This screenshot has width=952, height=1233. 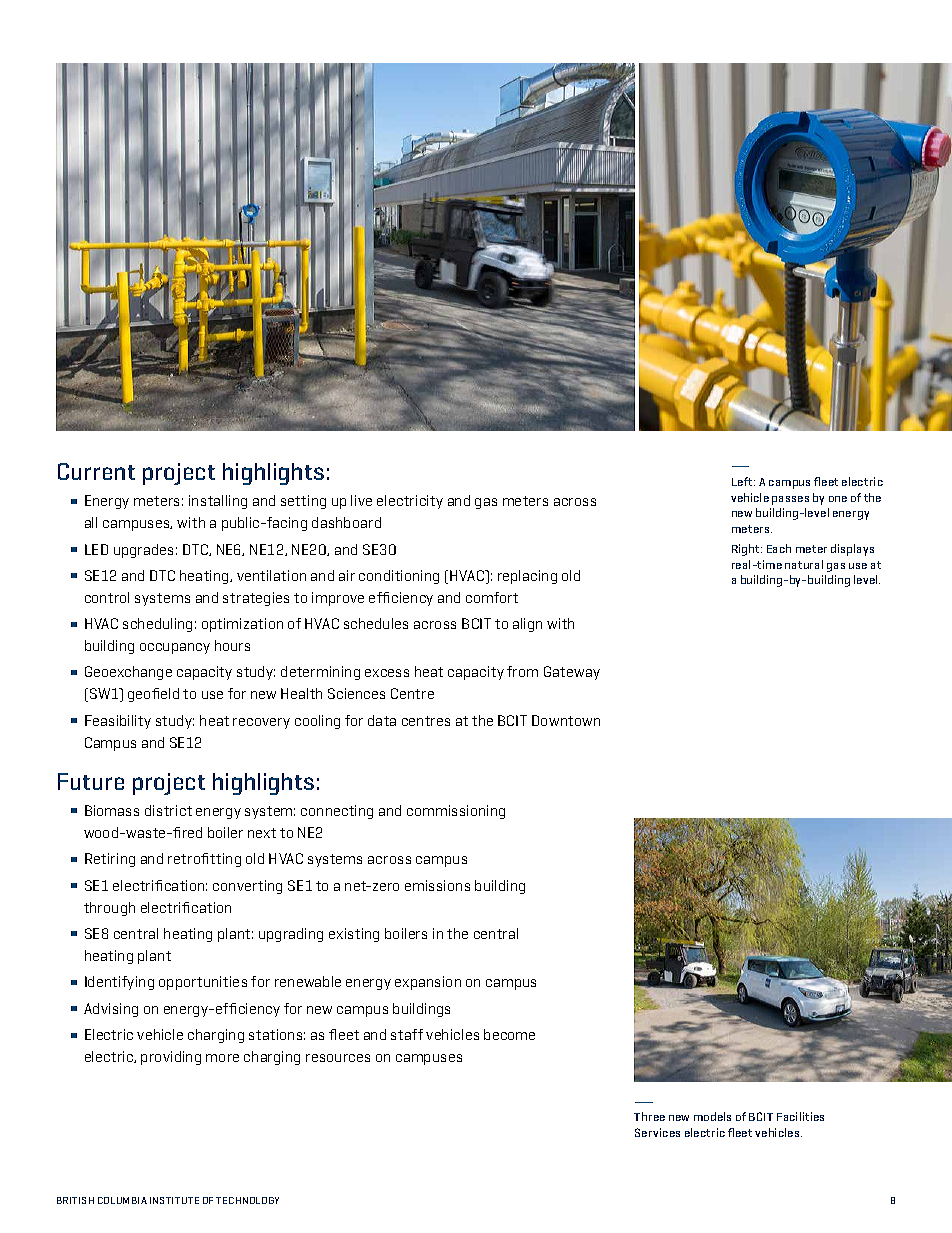 What do you see at coordinates (566, 720) in the screenshot?
I see `Downtown` at bounding box center [566, 720].
